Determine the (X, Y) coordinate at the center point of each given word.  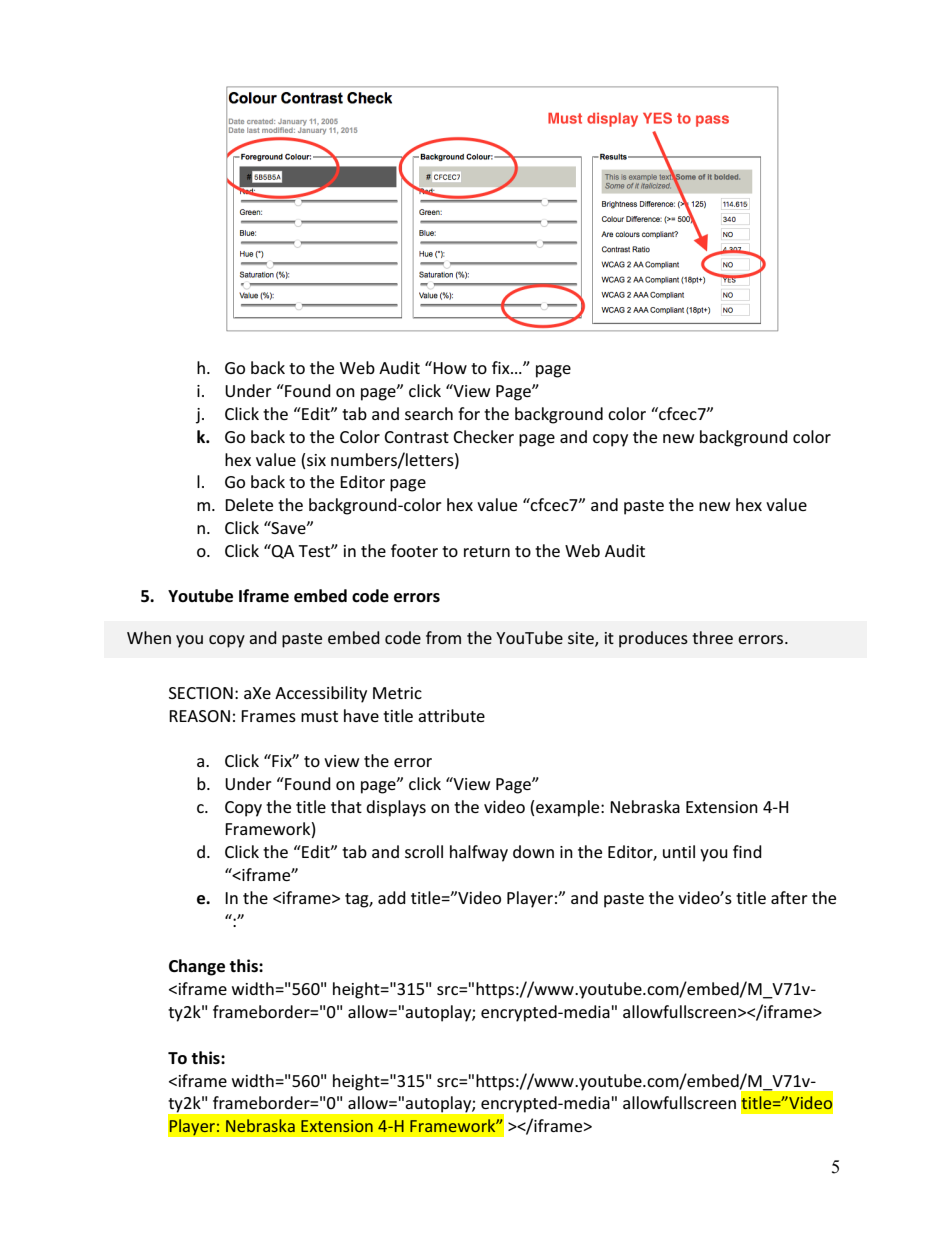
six (315, 459)
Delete (249, 504)
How (449, 367)
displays (396, 808)
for (469, 413)
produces (653, 639)
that (346, 806)
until (679, 851)
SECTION (201, 693)
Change (197, 967)
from (443, 637)
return (487, 551)
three (712, 637)
